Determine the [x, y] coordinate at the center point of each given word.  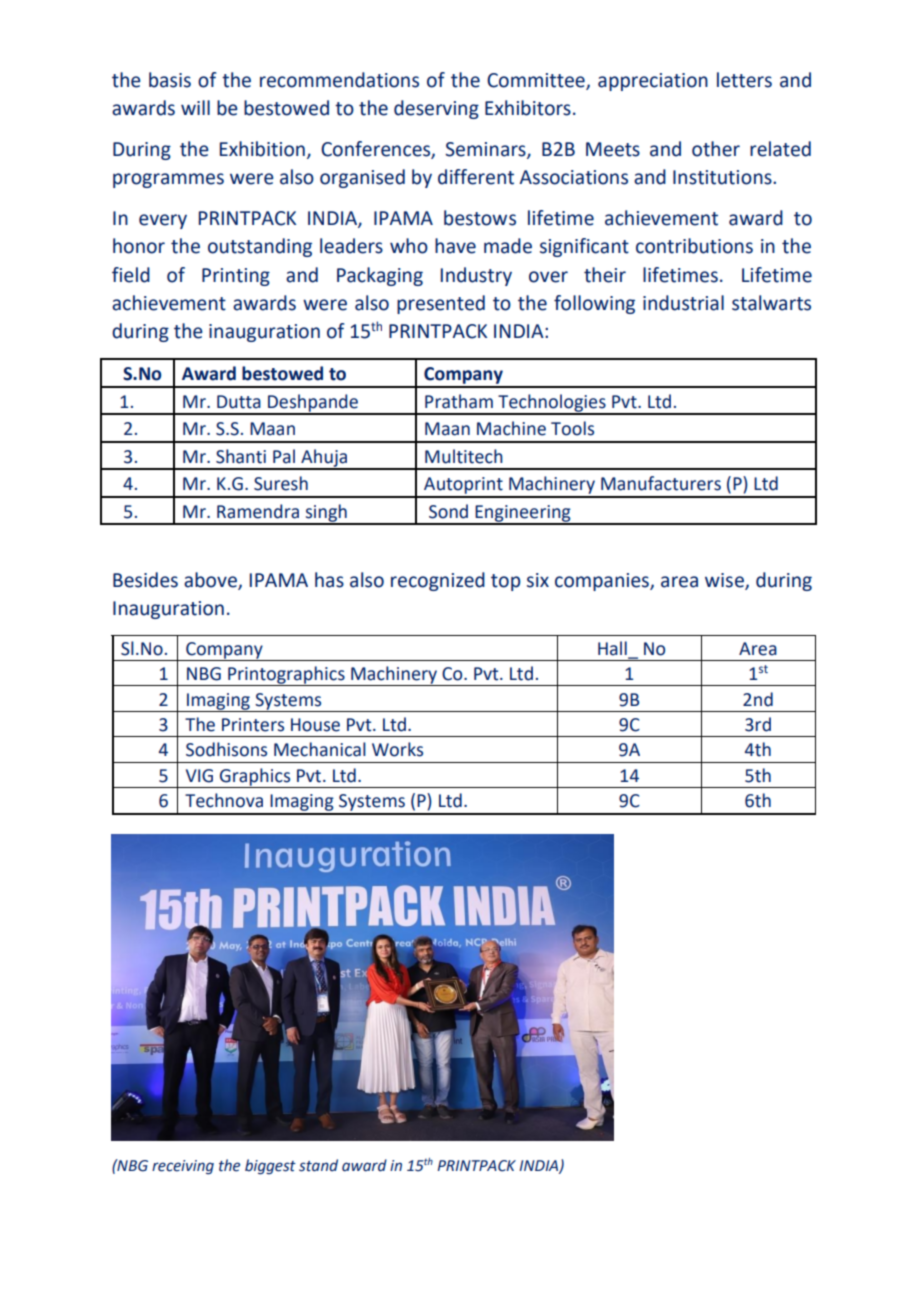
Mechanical [320, 749]
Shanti [241, 456]
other [716, 149]
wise [725, 581]
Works [397, 749]
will [195, 107]
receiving [183, 1167]
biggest [270, 1167]
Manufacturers [661, 483]
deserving [436, 109]
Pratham [459, 401]
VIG [199, 776]
